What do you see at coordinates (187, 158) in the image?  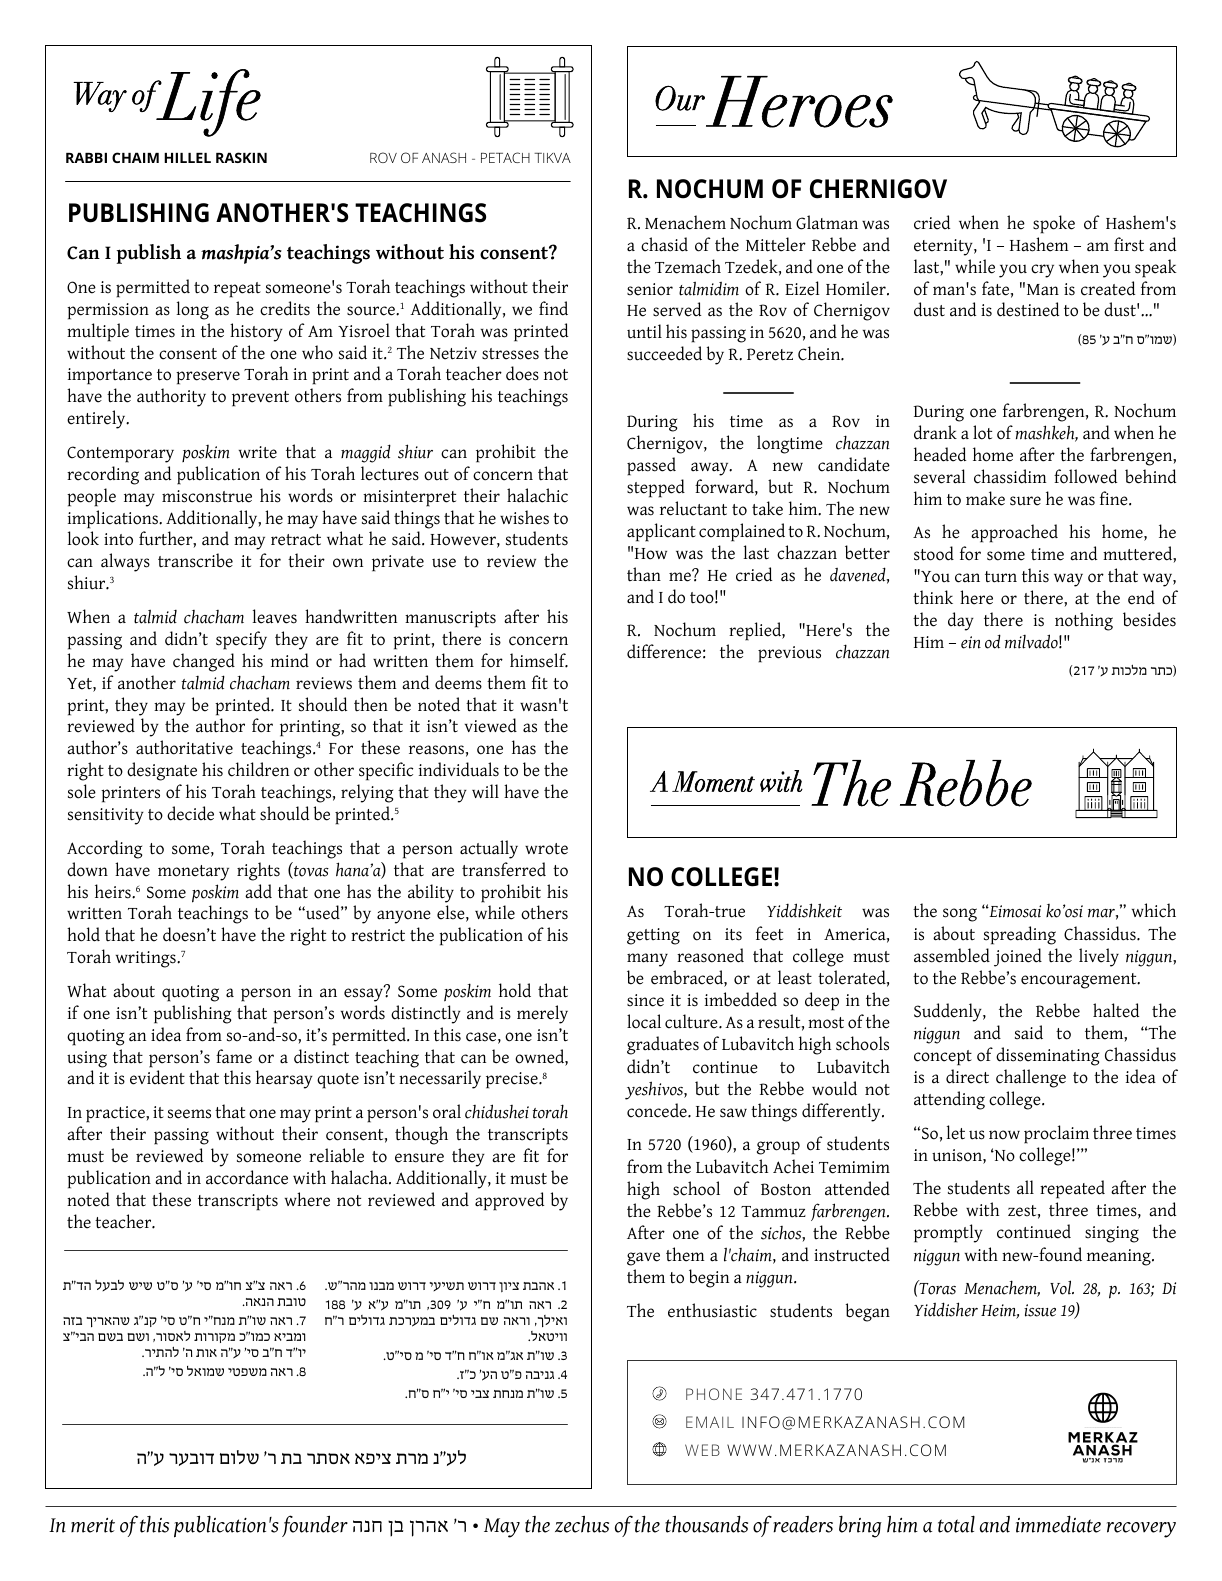 I see `Hillel` at bounding box center [187, 158].
